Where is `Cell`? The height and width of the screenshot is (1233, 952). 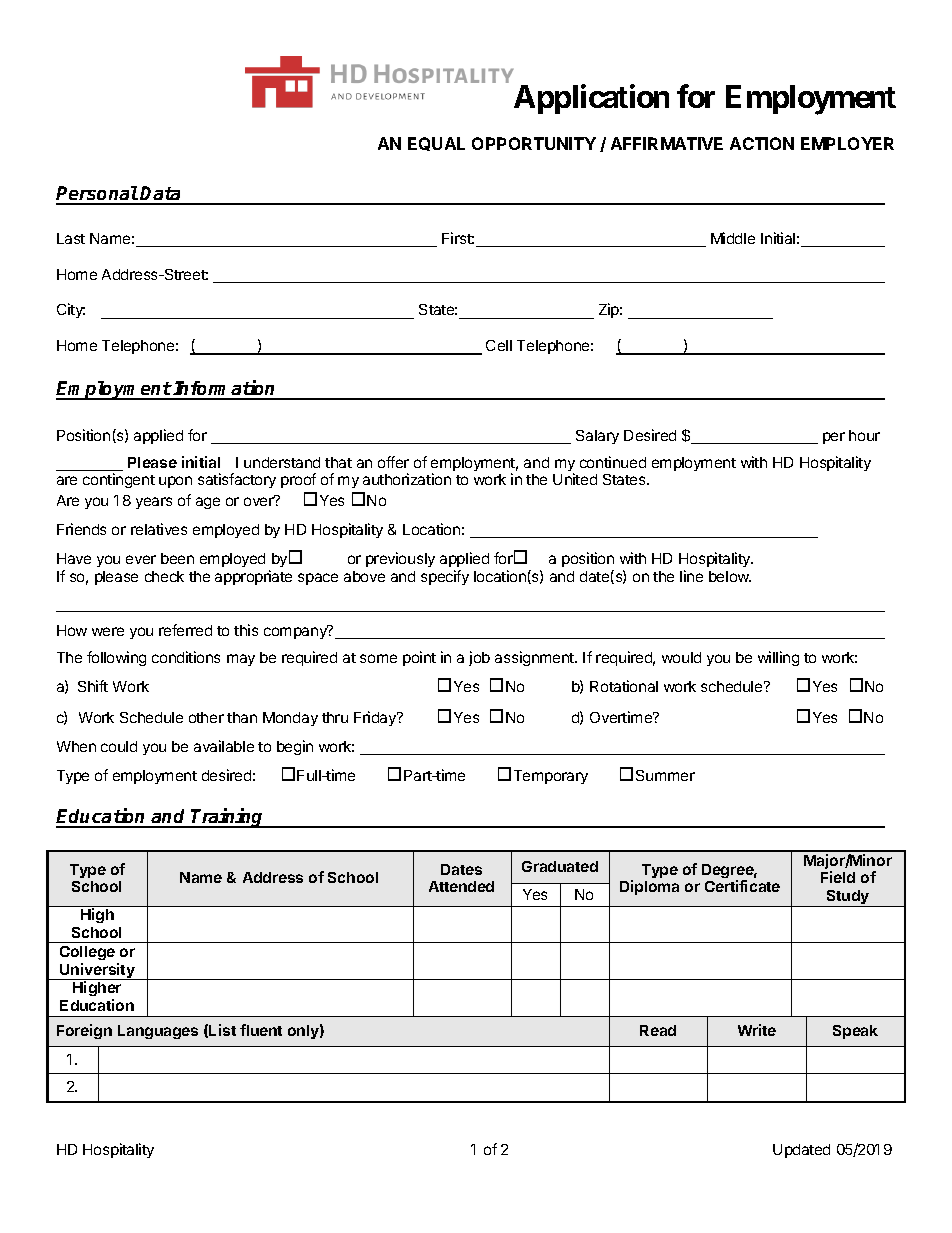 Cell is located at coordinates (499, 345).
